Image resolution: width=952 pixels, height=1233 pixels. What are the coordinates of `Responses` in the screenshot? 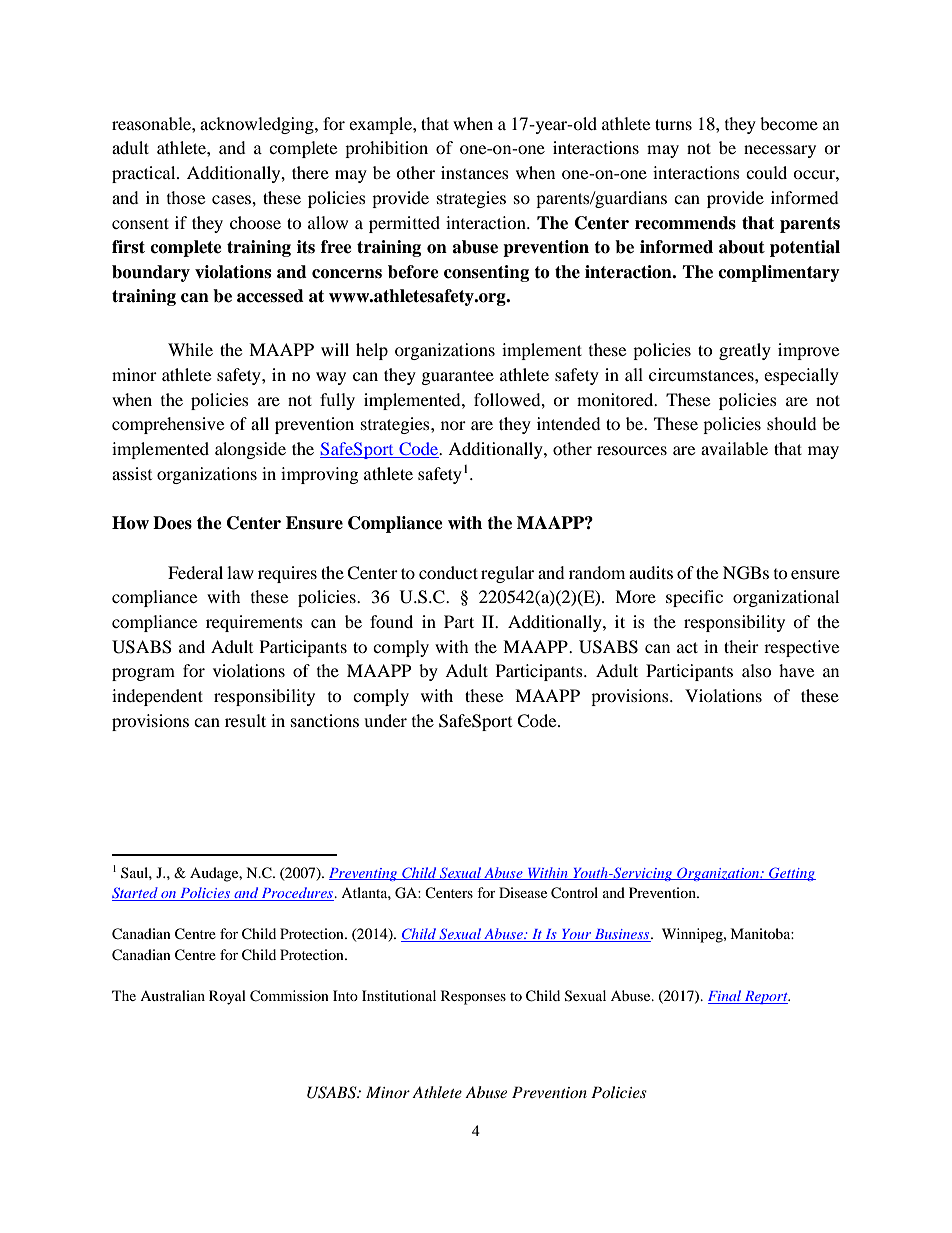 It's located at (473, 997).
